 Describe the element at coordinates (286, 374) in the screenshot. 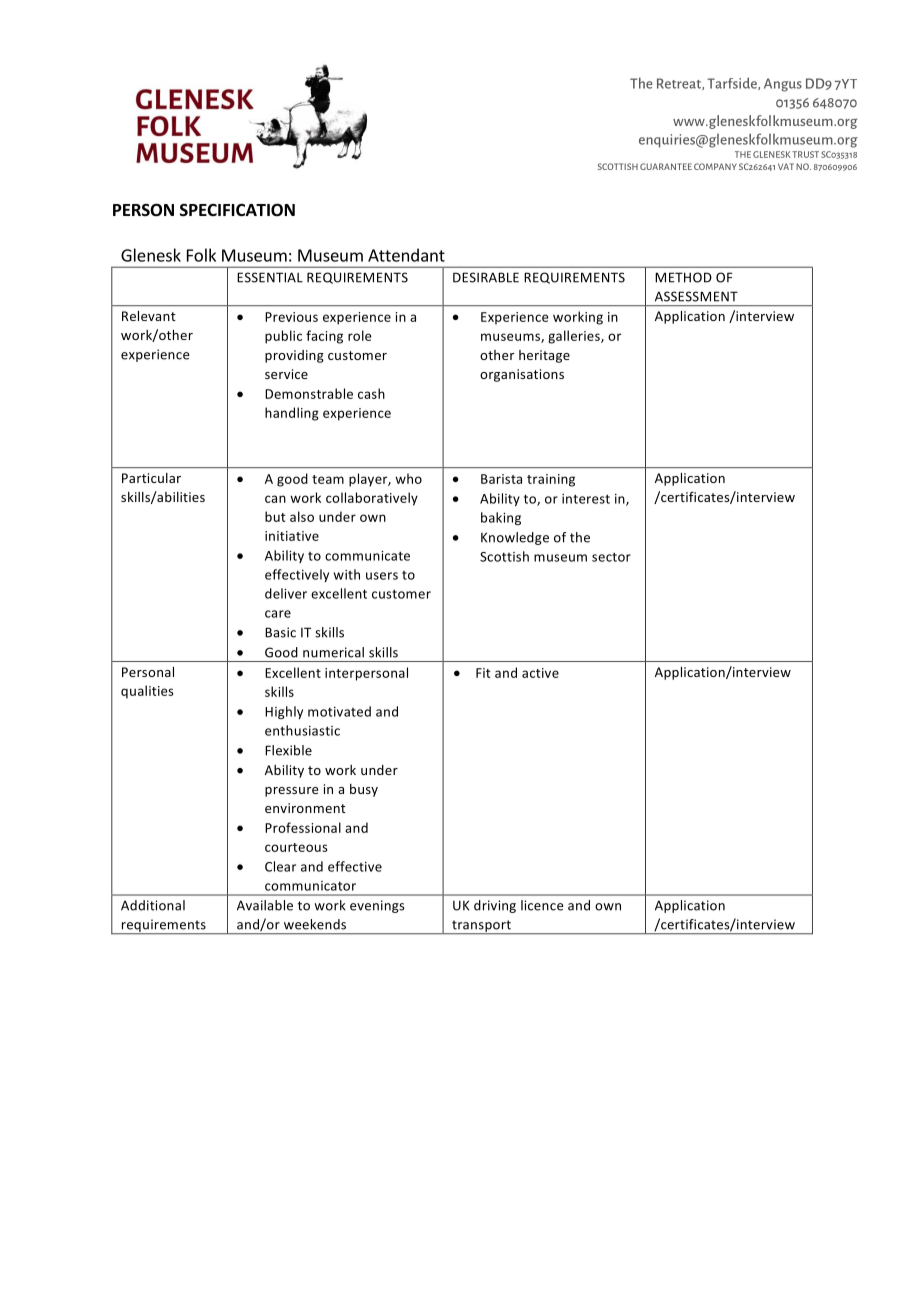

I see `service` at that location.
